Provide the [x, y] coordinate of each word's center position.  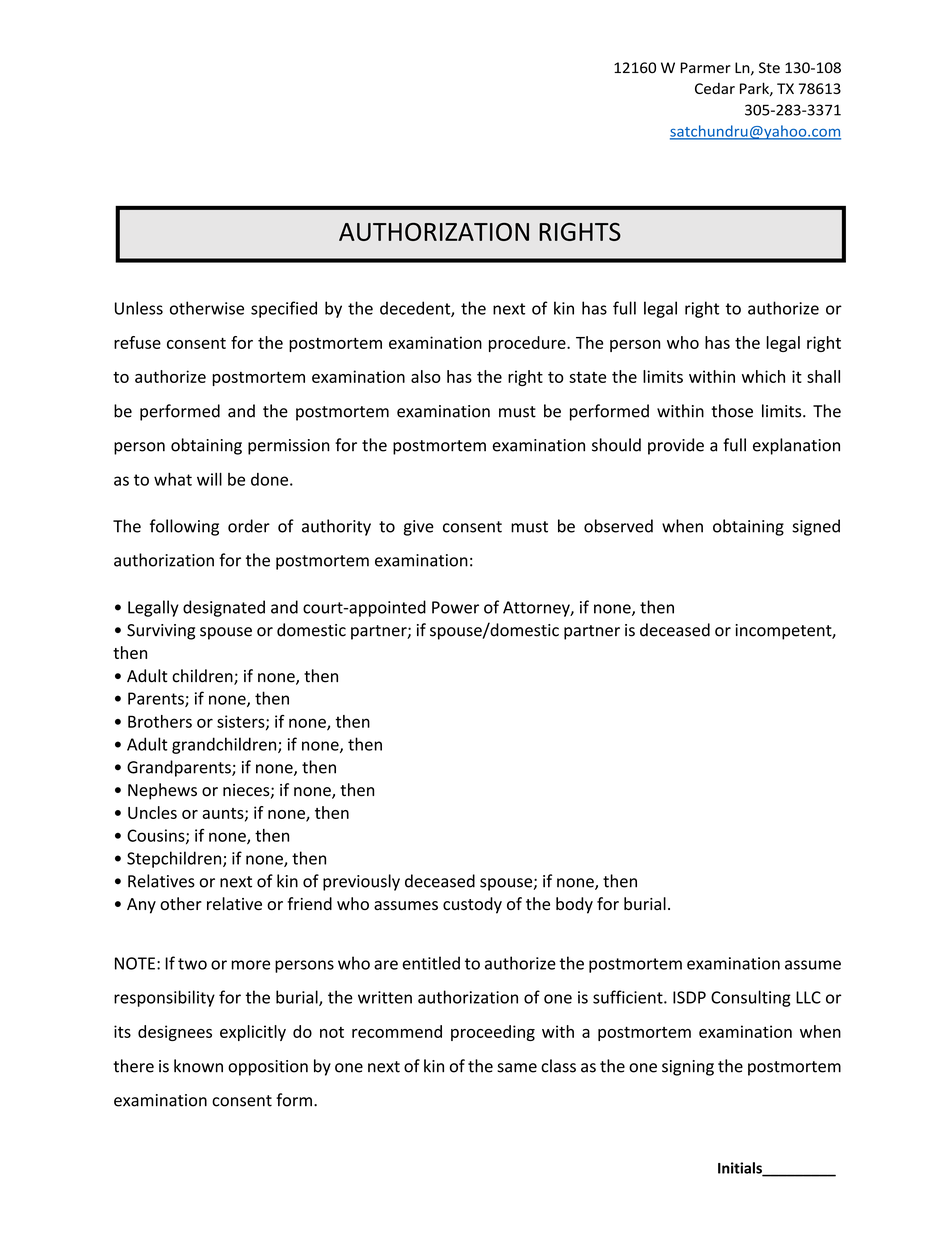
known [198, 1066]
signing [688, 1068]
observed [618, 526]
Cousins [157, 836]
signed [816, 527]
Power [455, 607]
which [763, 376]
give [419, 528]
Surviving [161, 632]
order [249, 526]
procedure [528, 344]
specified [284, 309]
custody [472, 905]
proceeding [493, 1033]
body [574, 905]
